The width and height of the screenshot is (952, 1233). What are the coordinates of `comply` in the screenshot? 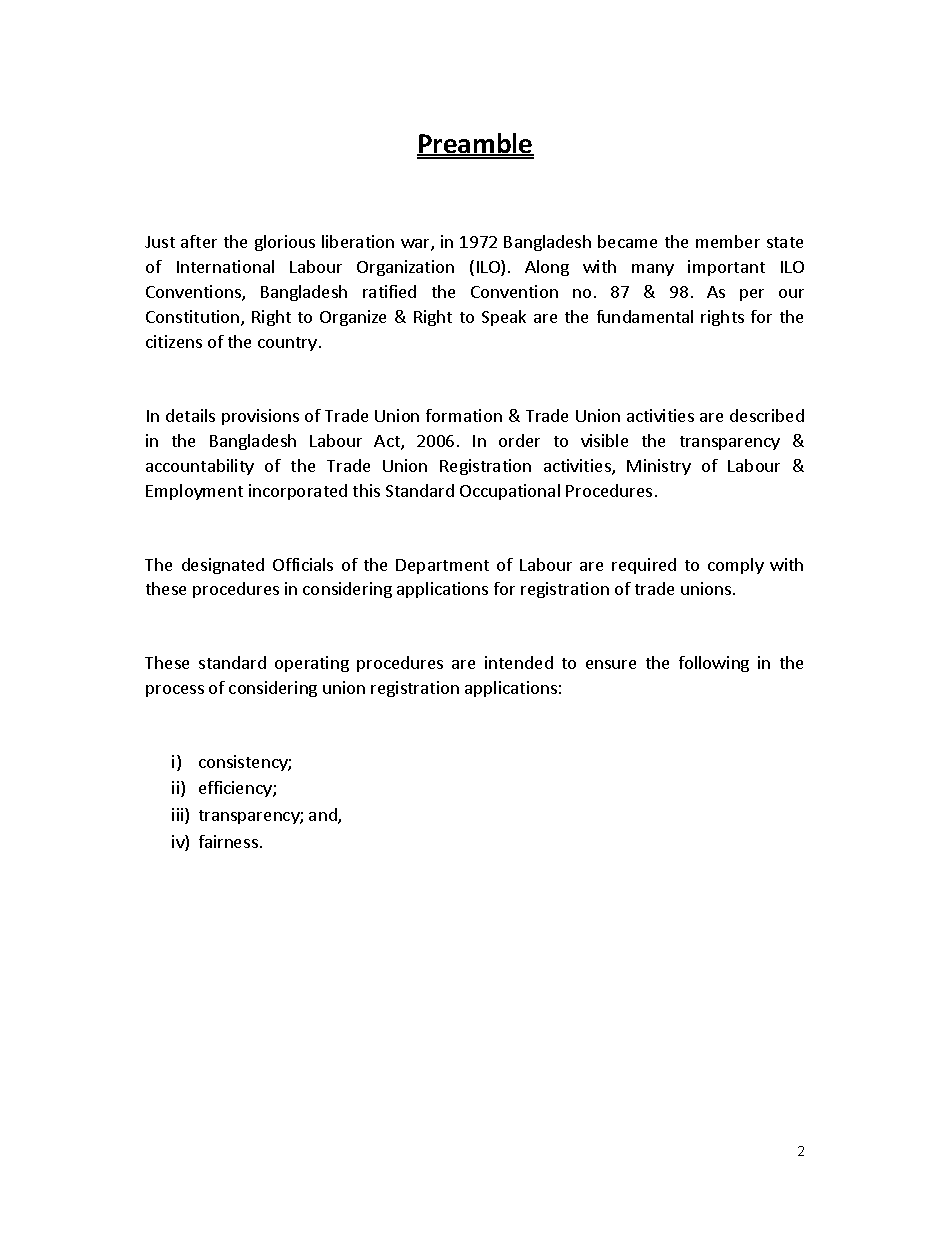 It's located at (736, 566).
